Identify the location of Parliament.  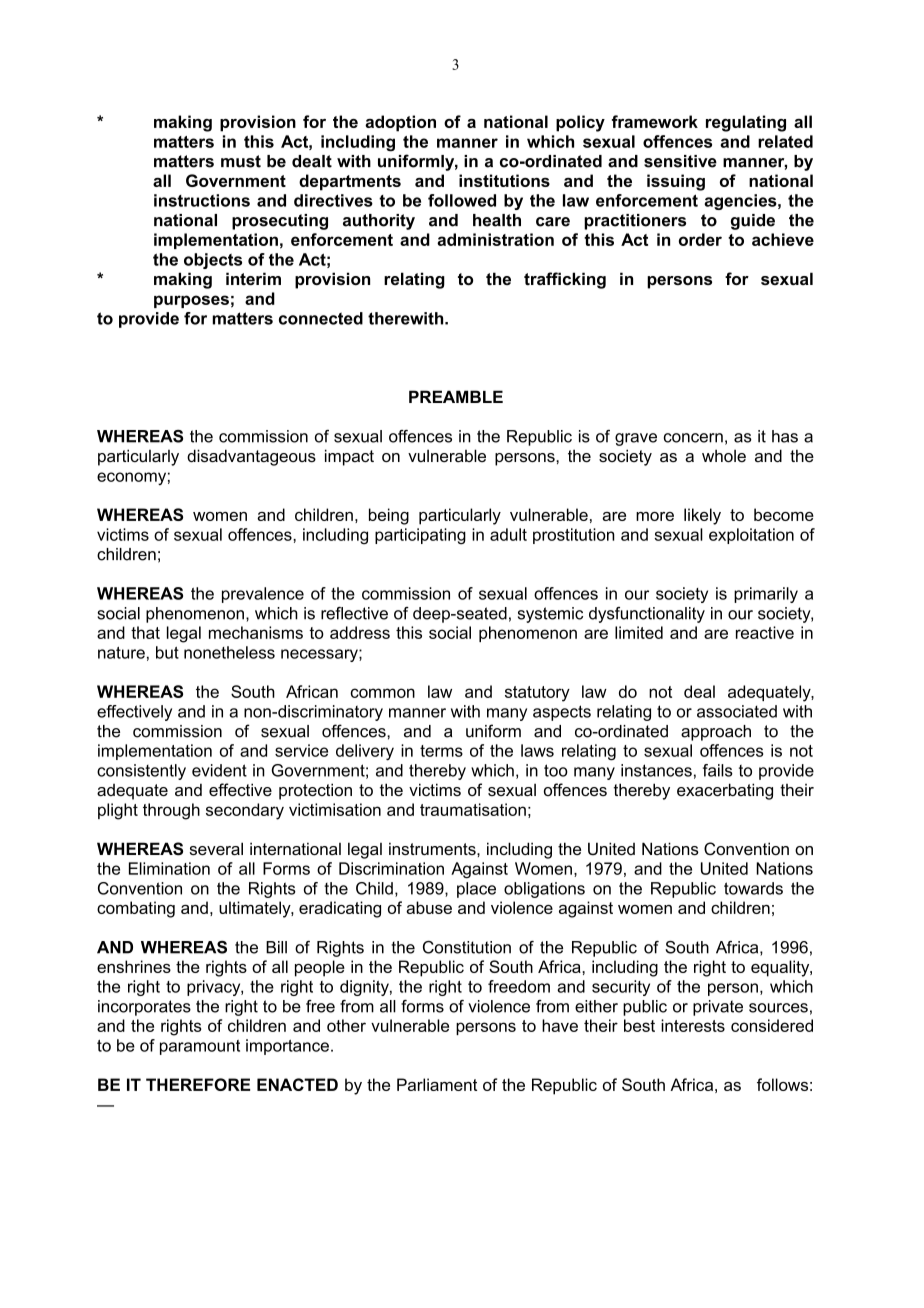
(437, 1084).
